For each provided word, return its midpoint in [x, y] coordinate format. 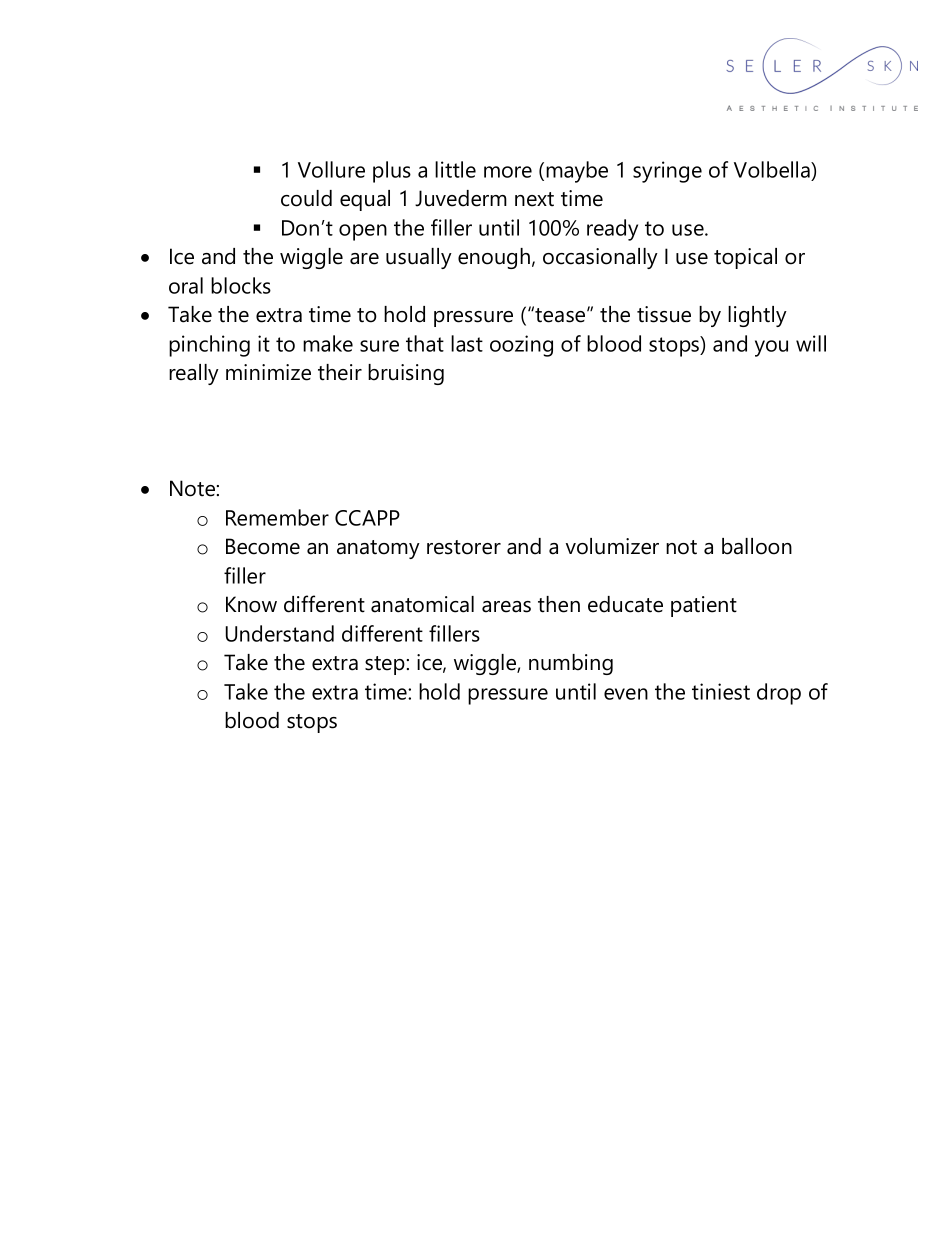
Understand [280, 633]
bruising [406, 374]
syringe [667, 172]
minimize [268, 372]
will [811, 343]
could [306, 198]
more [508, 172]
